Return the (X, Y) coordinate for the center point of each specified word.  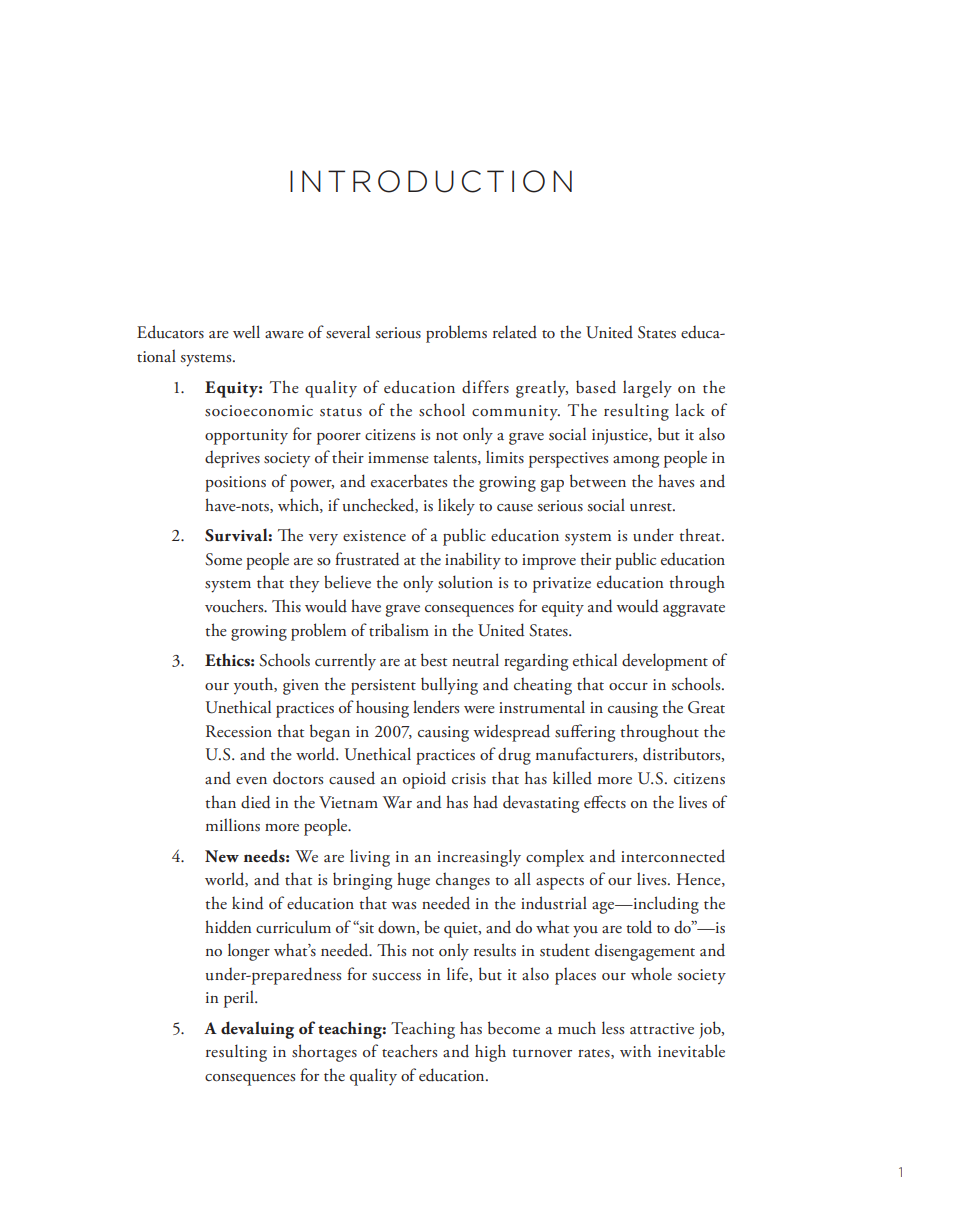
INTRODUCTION (431, 181)
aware (284, 335)
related (515, 332)
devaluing (257, 1030)
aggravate (694, 610)
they (304, 584)
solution (465, 582)
